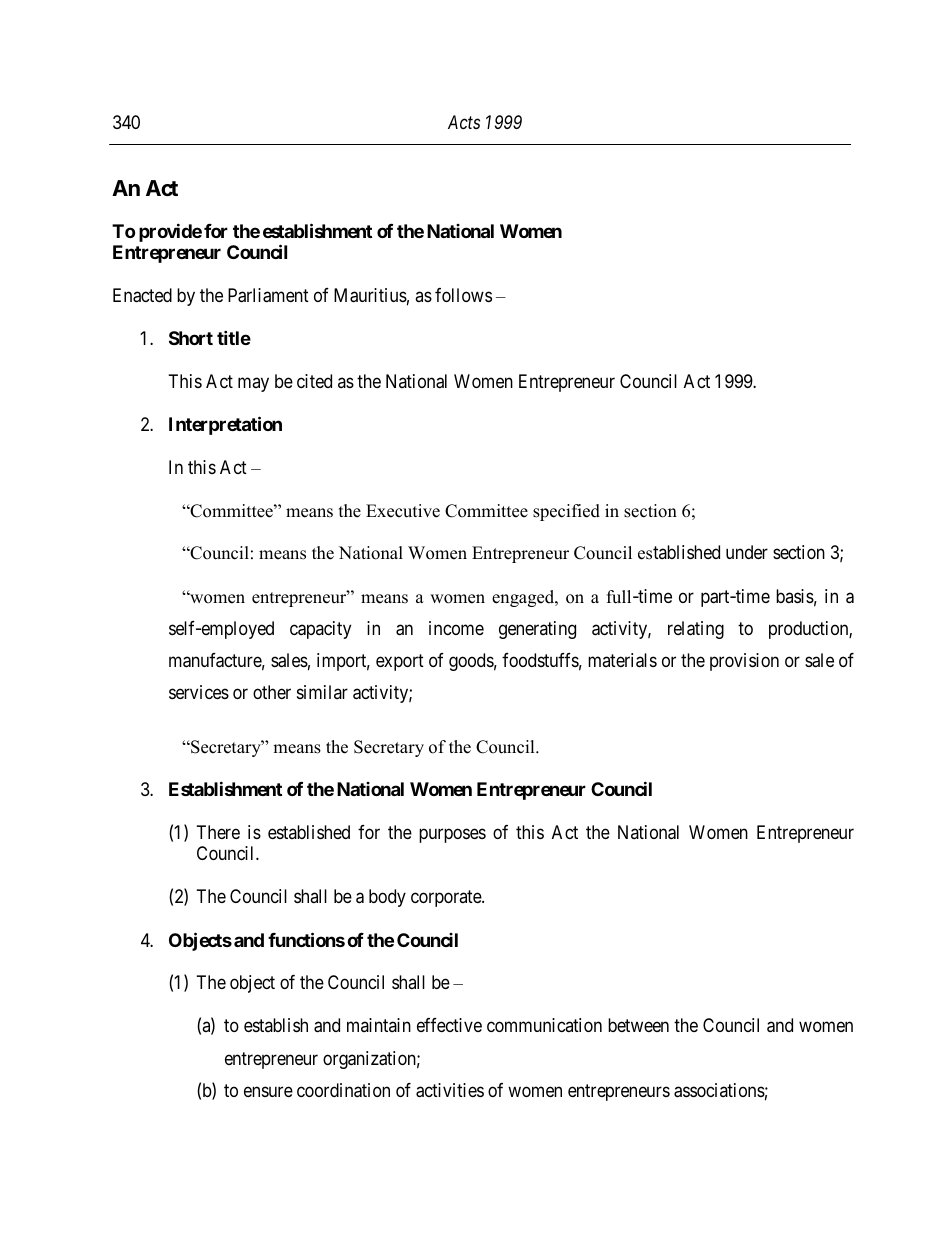 Image resolution: width=952 pixels, height=1233 pixels. I want to click on activities, so click(450, 1090).
